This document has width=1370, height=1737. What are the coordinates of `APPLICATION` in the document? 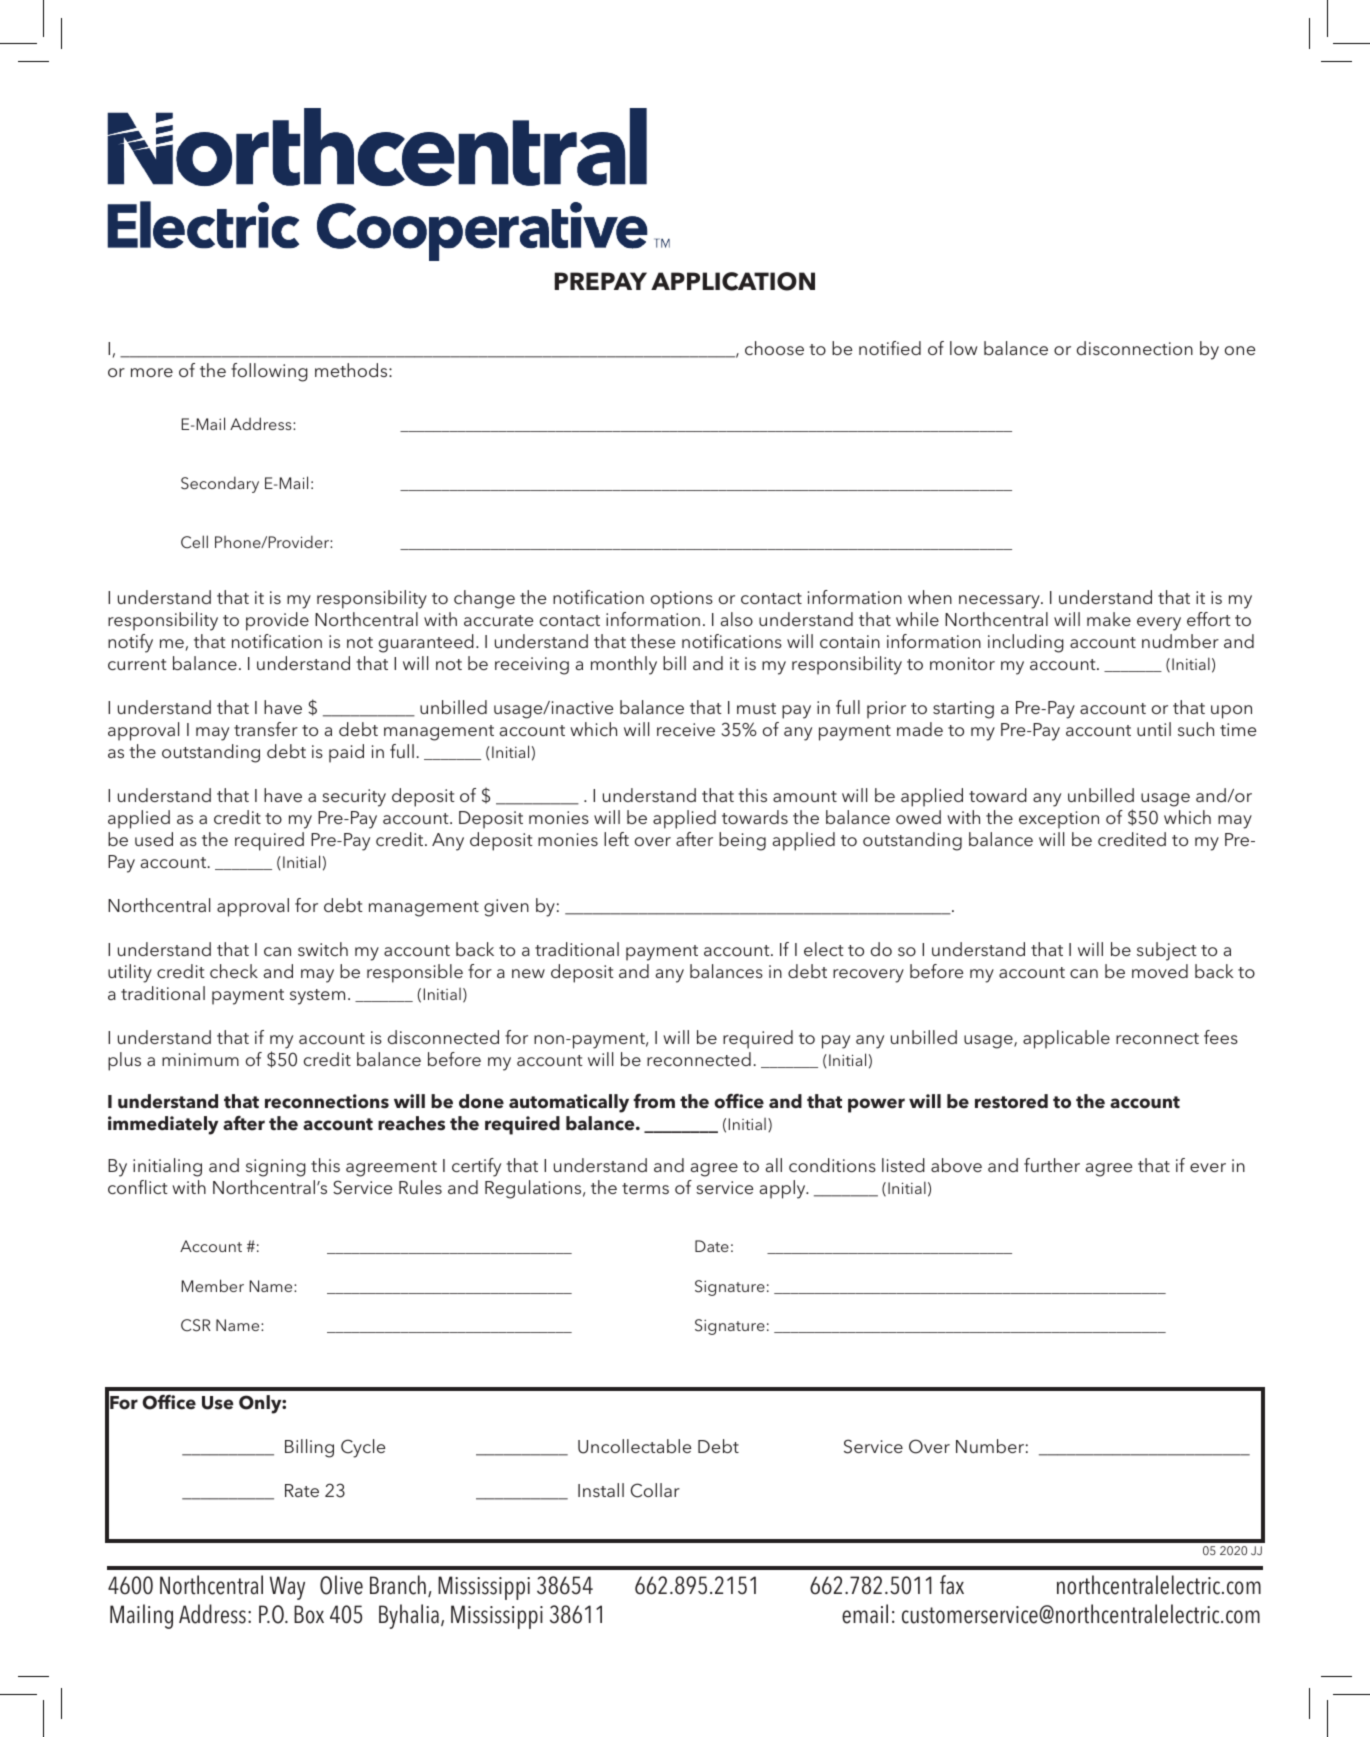 It's located at (733, 281).
